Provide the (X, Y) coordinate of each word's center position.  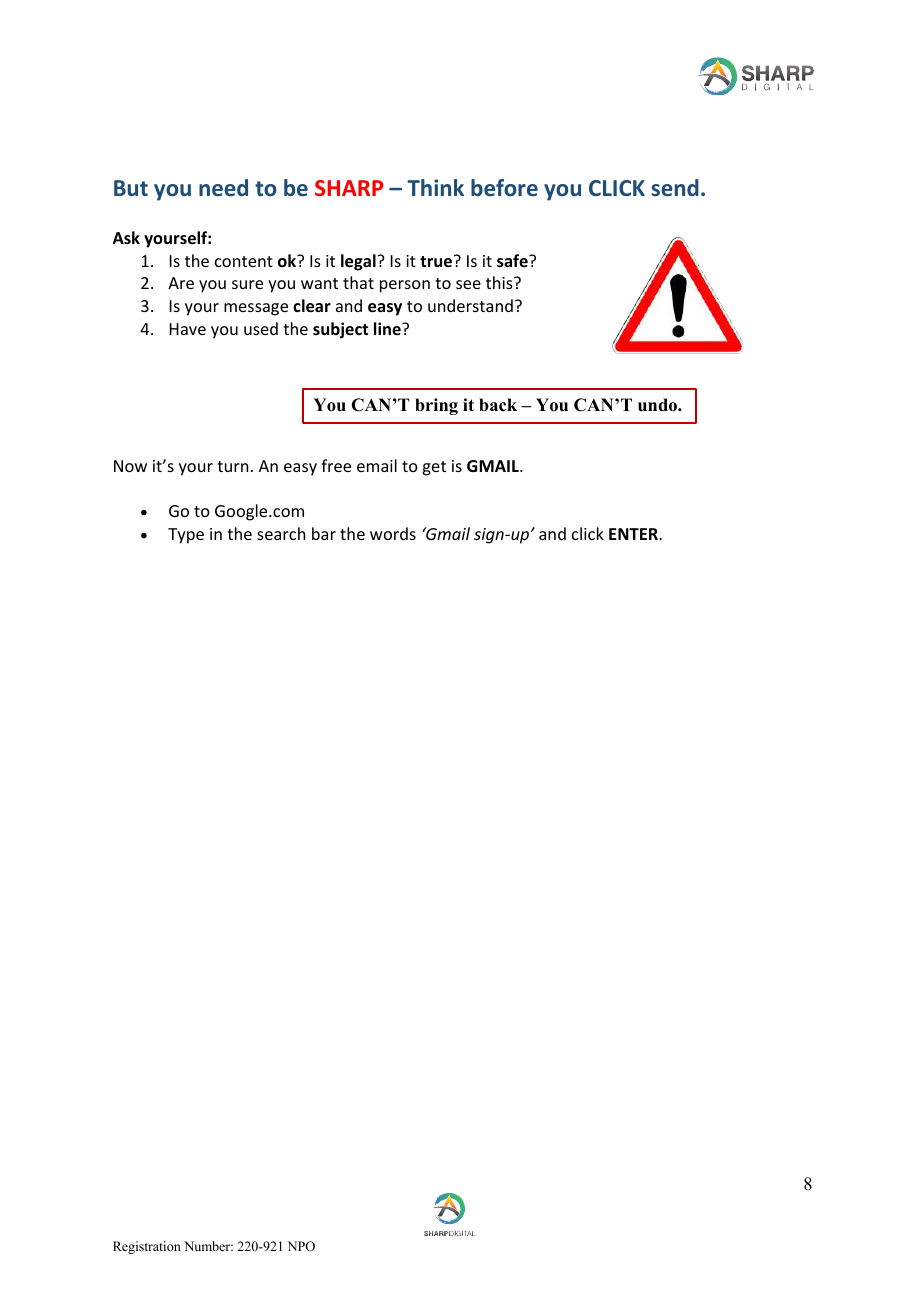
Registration (147, 1247)
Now (130, 466)
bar (324, 533)
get (434, 468)
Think (435, 187)
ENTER (634, 534)
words (393, 533)
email (377, 465)
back (498, 405)
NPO (301, 1246)
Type (186, 536)
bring (436, 406)
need (223, 187)
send (675, 187)
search (281, 533)
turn (232, 466)
